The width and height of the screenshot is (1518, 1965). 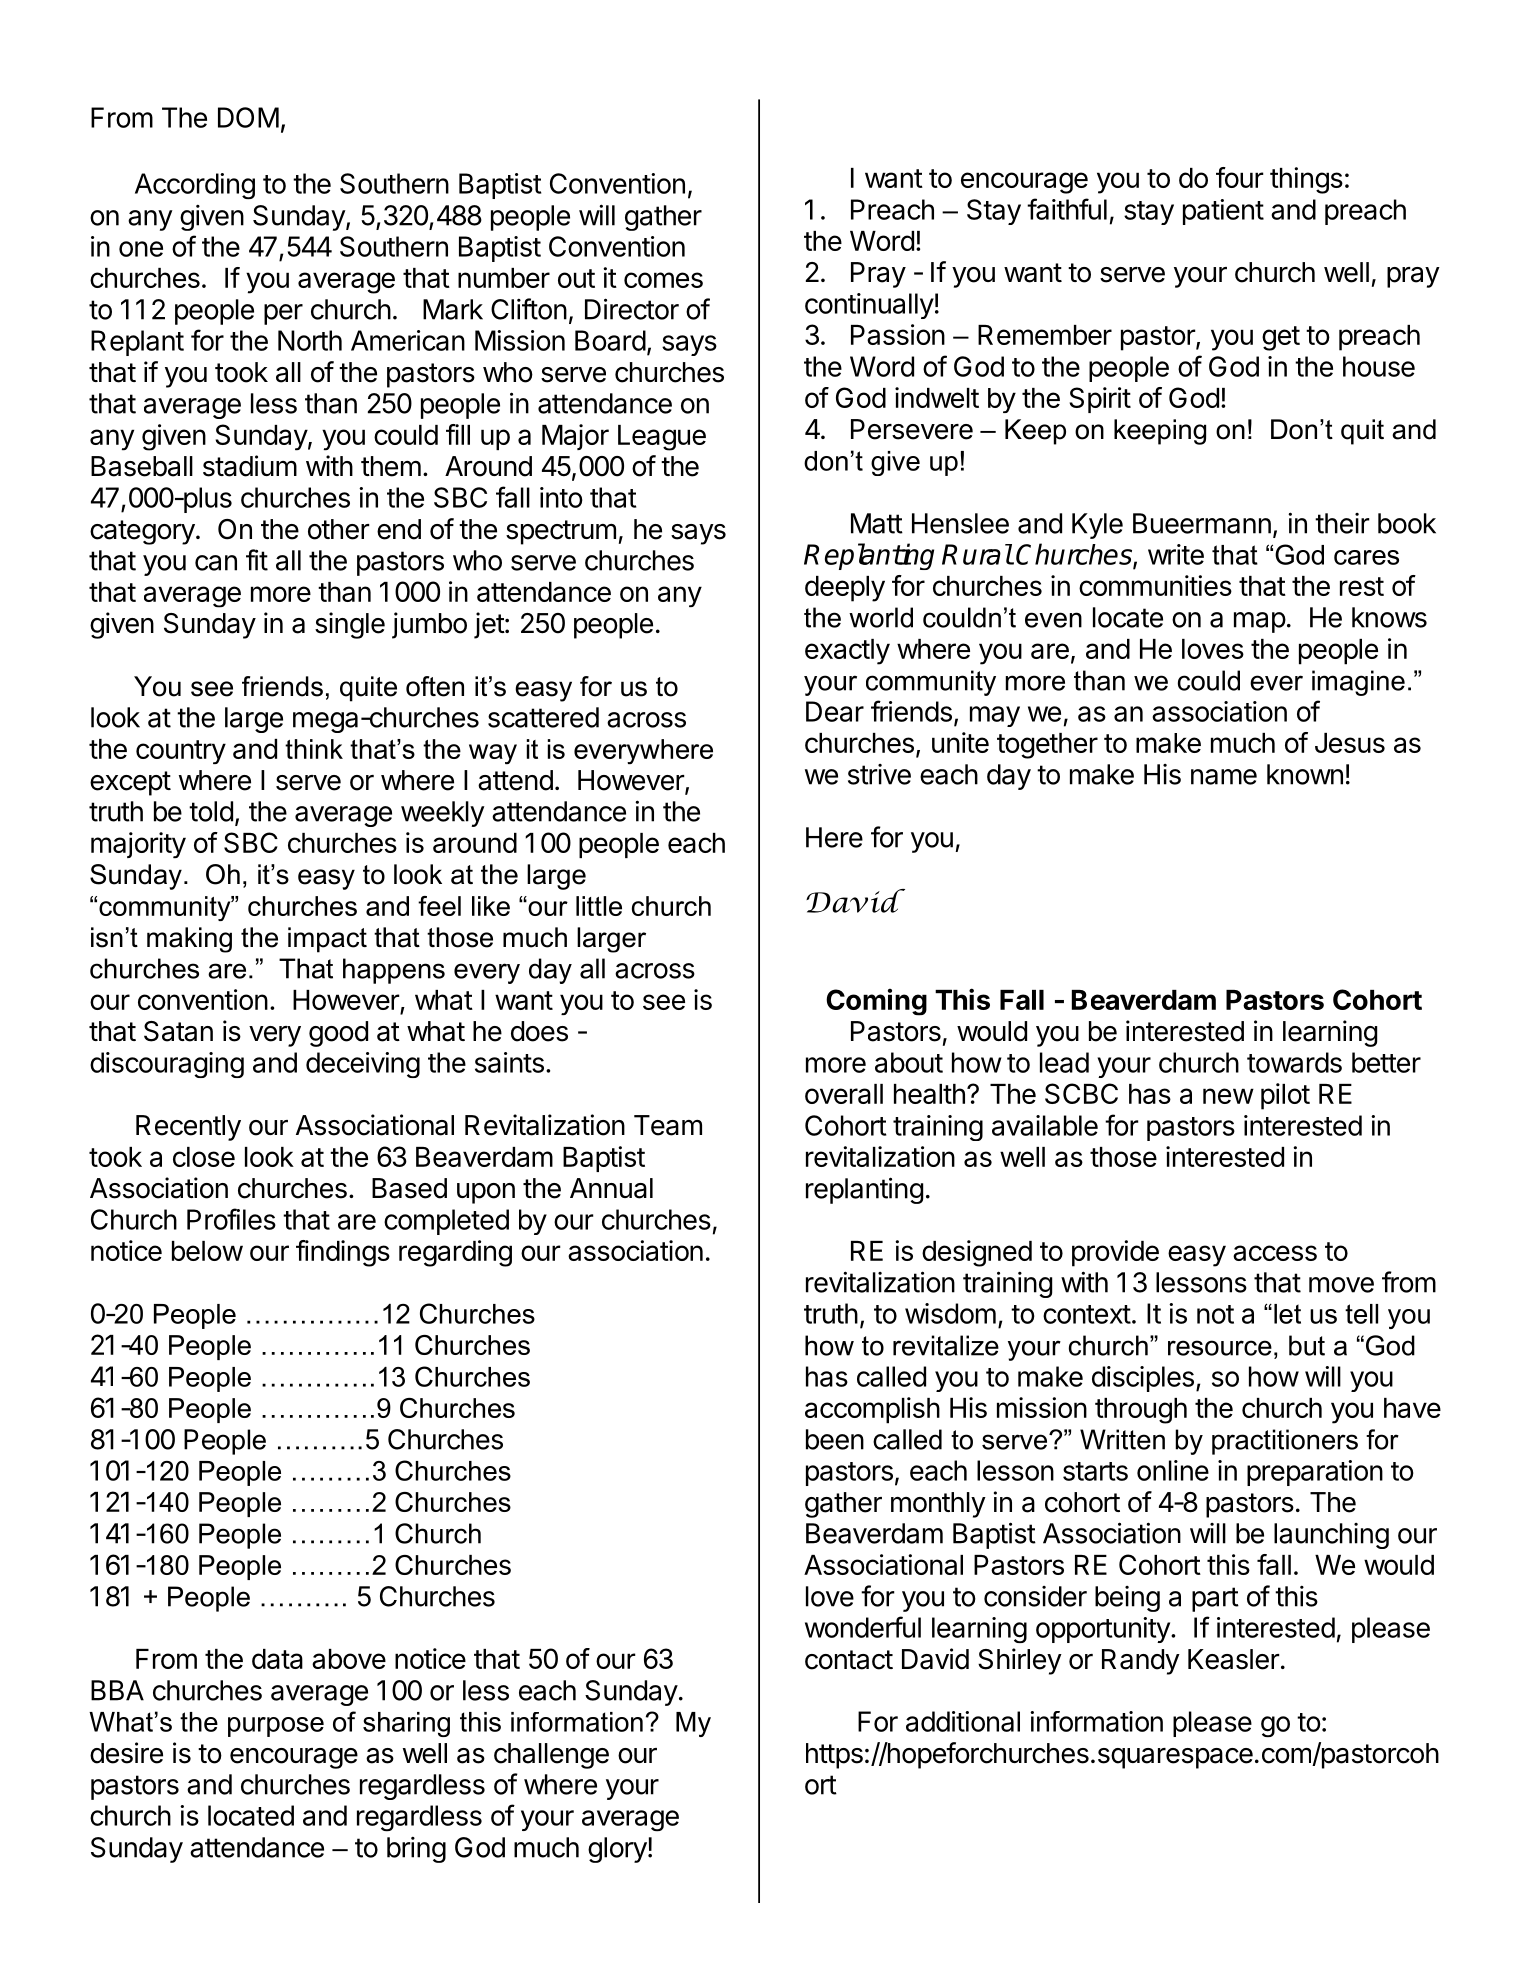 What do you see at coordinates (195, 186) in the screenshot?
I see `According` at bounding box center [195, 186].
